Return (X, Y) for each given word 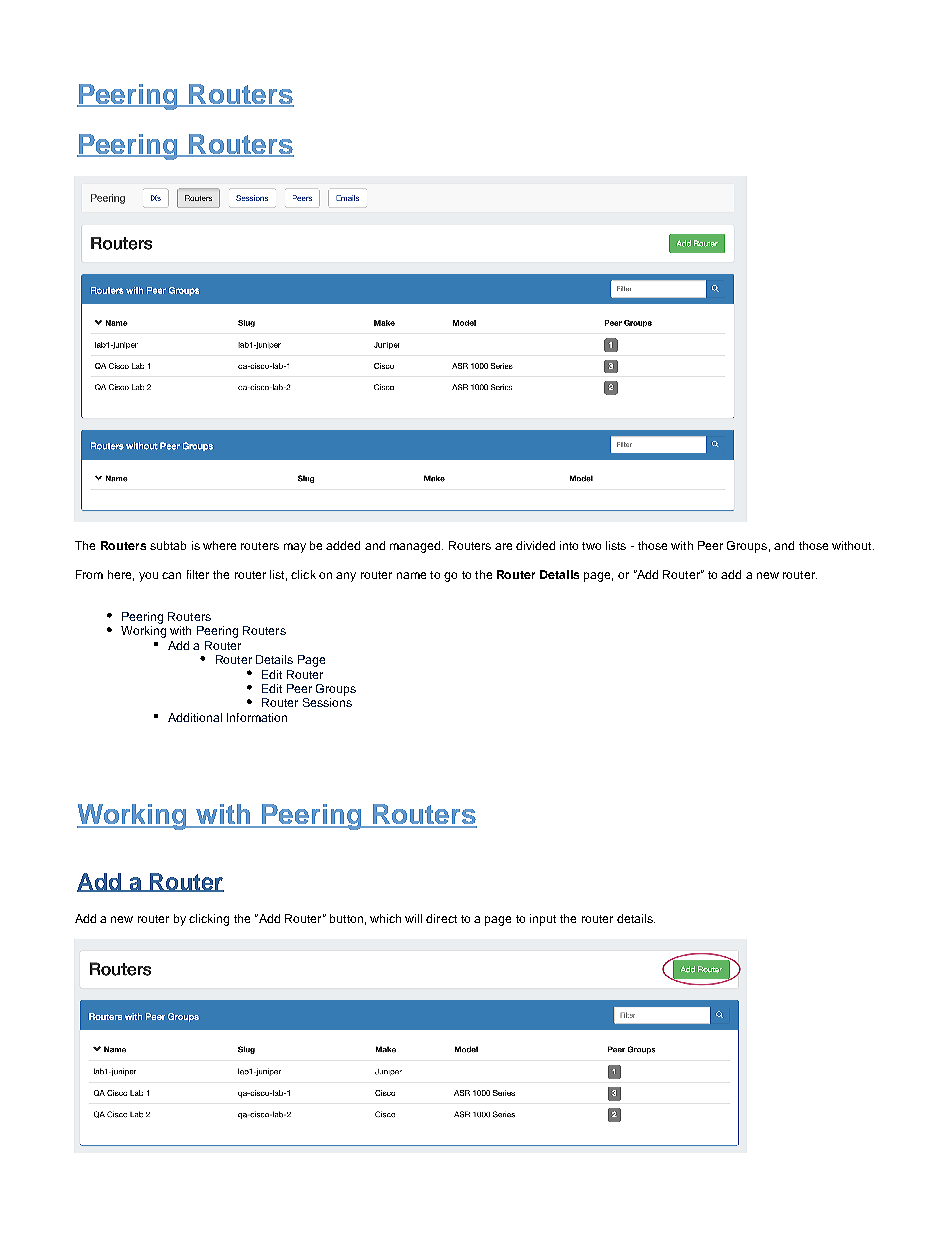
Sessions (327, 702)
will (413, 918)
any (346, 577)
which (385, 918)
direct (441, 918)
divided (535, 545)
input (543, 920)
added (343, 545)
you (148, 577)
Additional (195, 717)
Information (257, 717)
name (411, 575)
